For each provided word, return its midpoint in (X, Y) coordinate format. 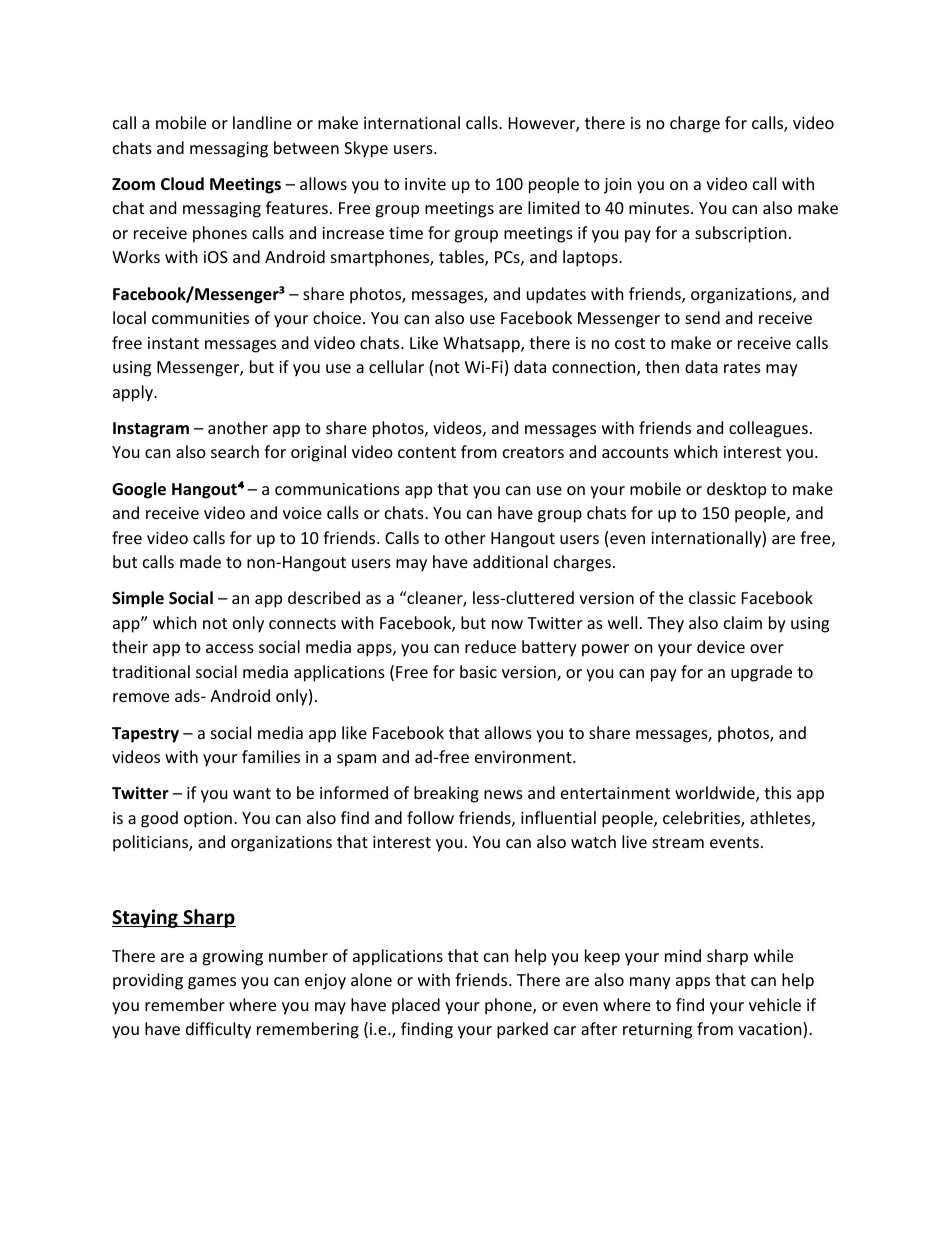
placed (416, 1006)
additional (510, 561)
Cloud (182, 184)
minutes (659, 208)
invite (425, 184)
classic (712, 597)
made (200, 561)
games (212, 983)
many (650, 983)
